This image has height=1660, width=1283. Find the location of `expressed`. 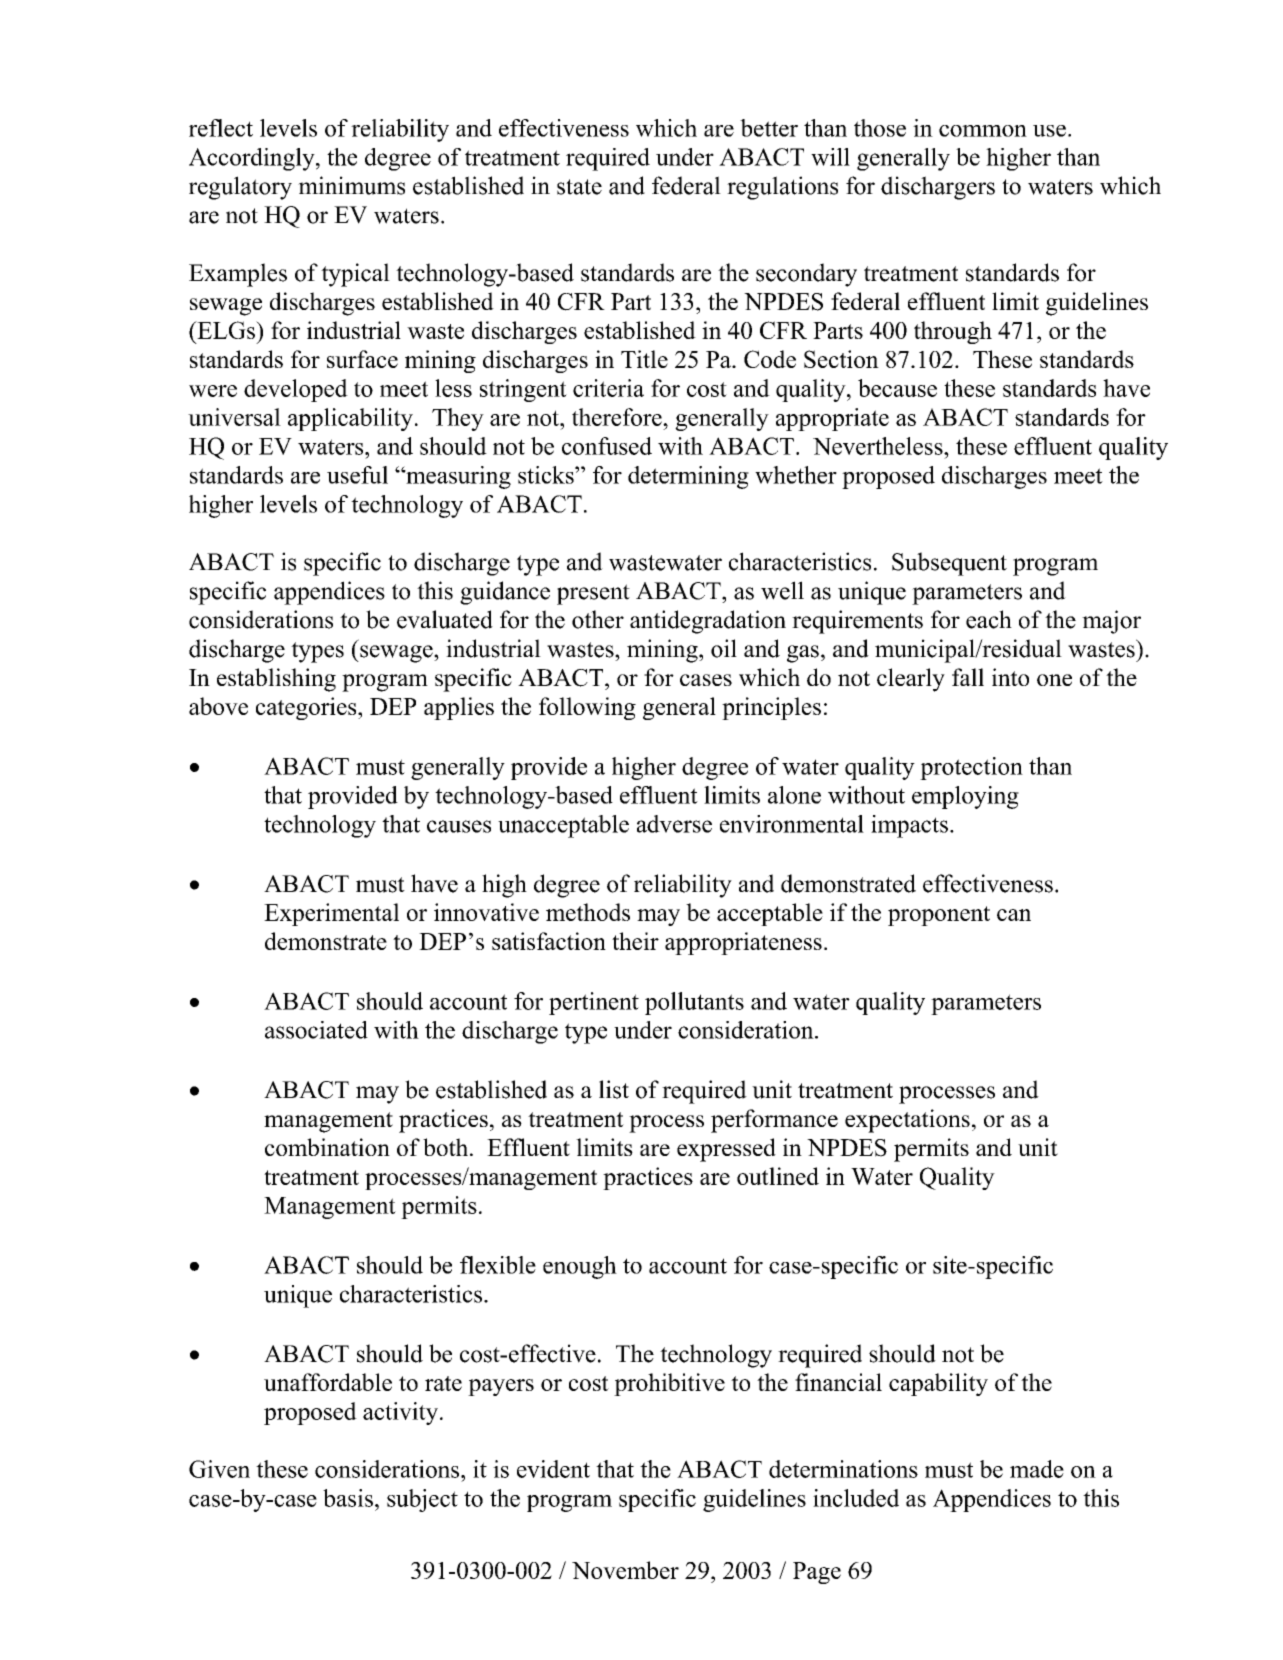

expressed is located at coordinates (726, 1150).
